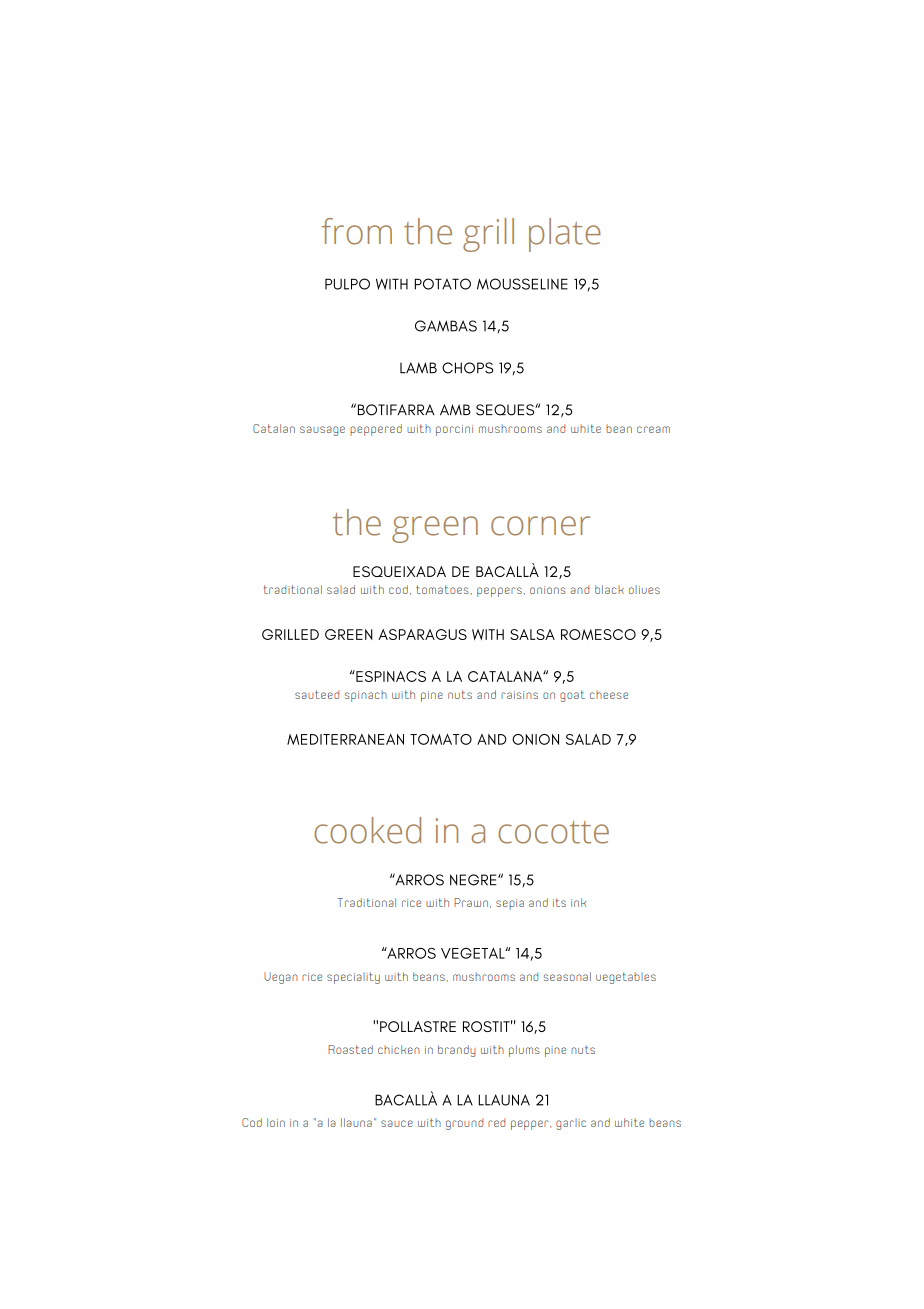 This document has width=924, height=1309. Describe the element at coordinates (367, 830) in the document. I see `cooked` at that location.
